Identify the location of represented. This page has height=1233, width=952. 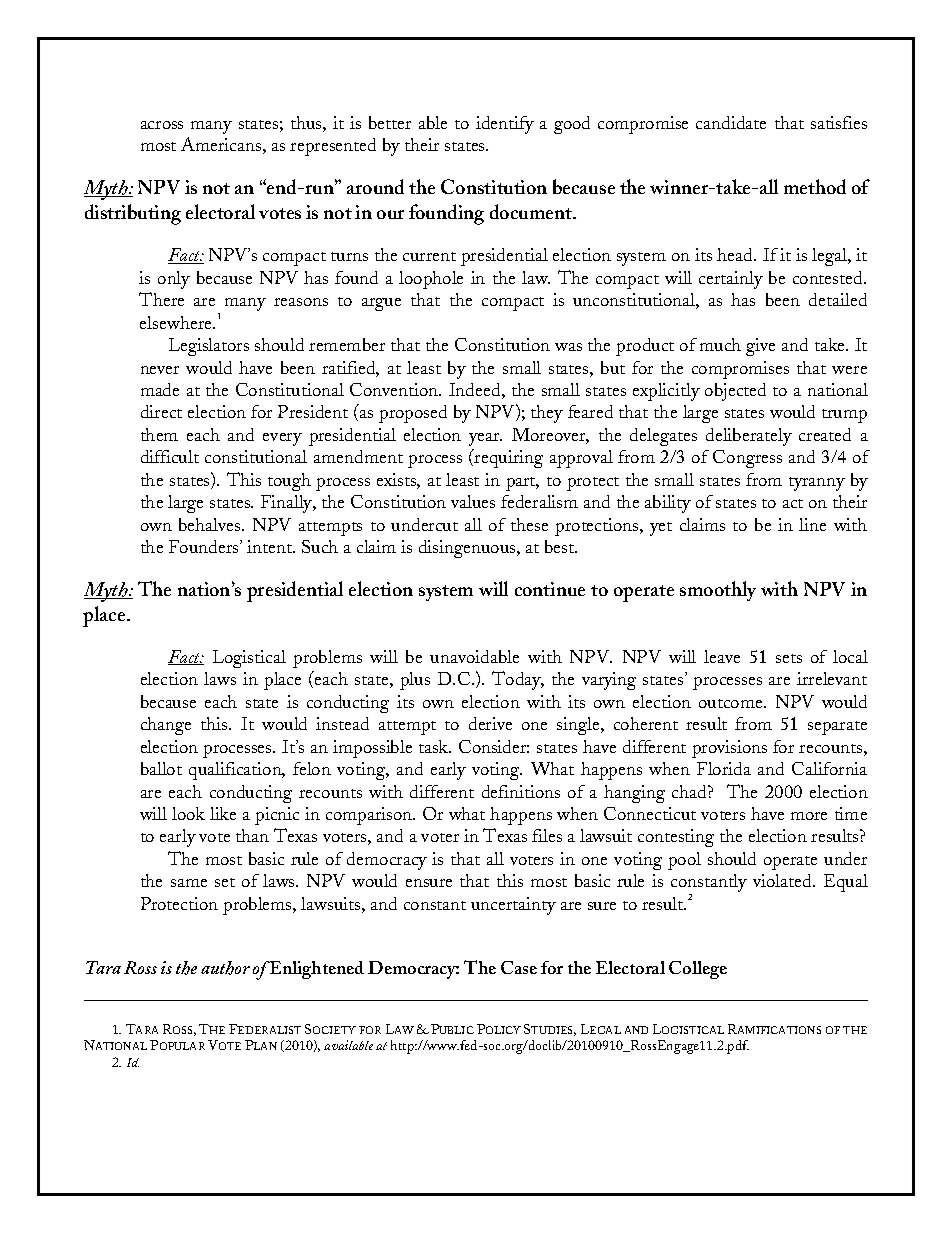
(333, 147).
